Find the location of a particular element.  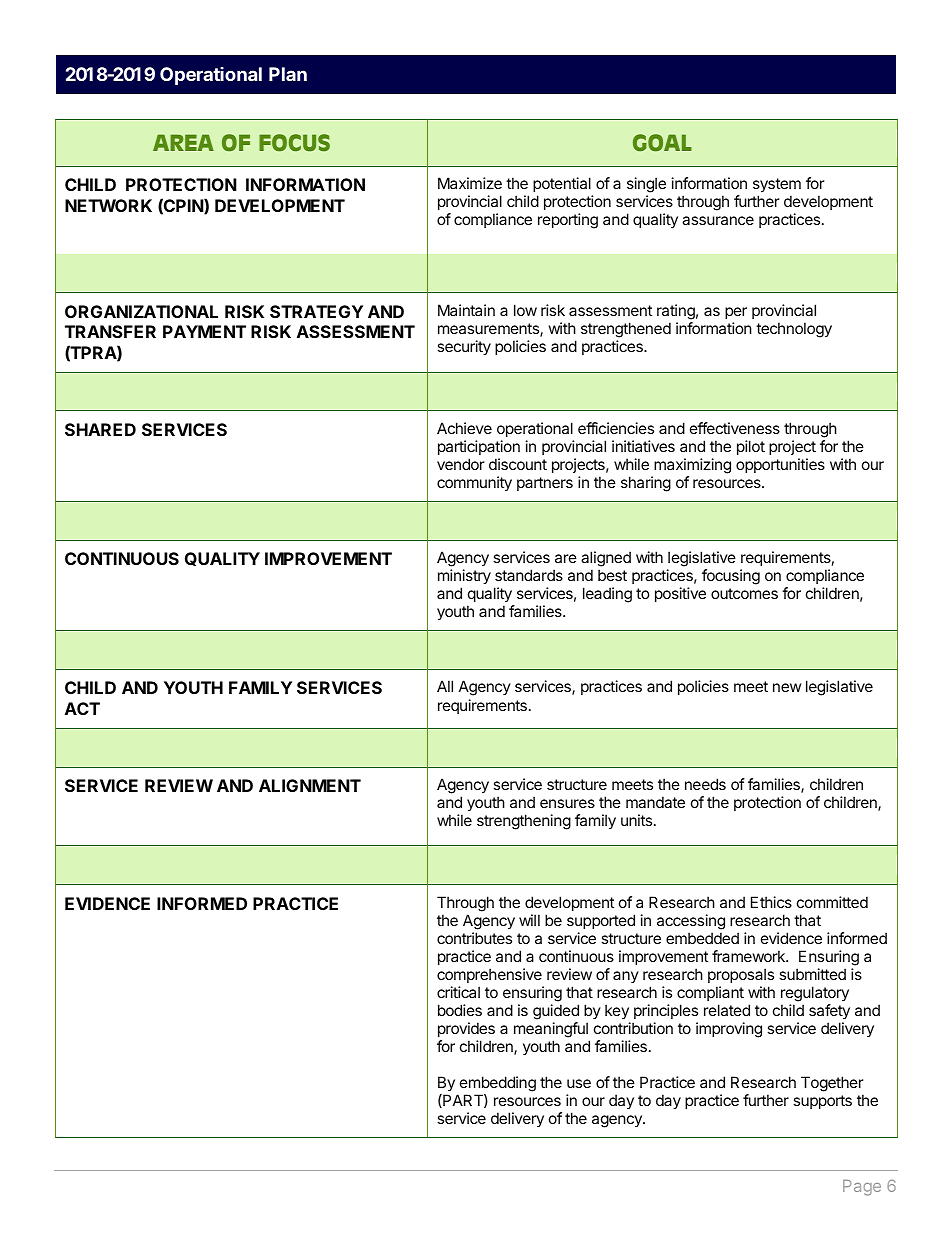

ALIGNMENT is located at coordinates (310, 785).
